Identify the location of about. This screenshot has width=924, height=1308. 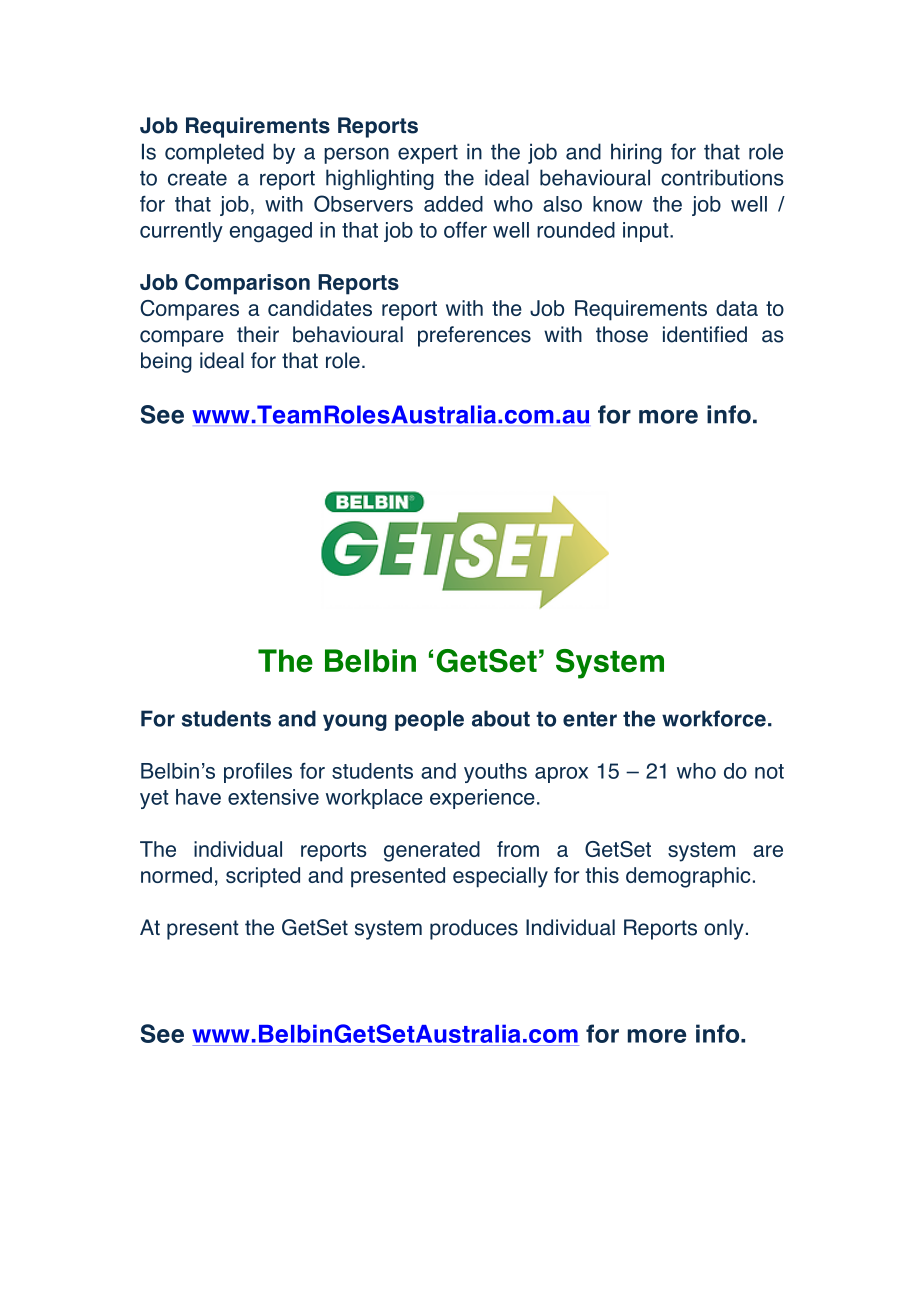
(501, 718).
